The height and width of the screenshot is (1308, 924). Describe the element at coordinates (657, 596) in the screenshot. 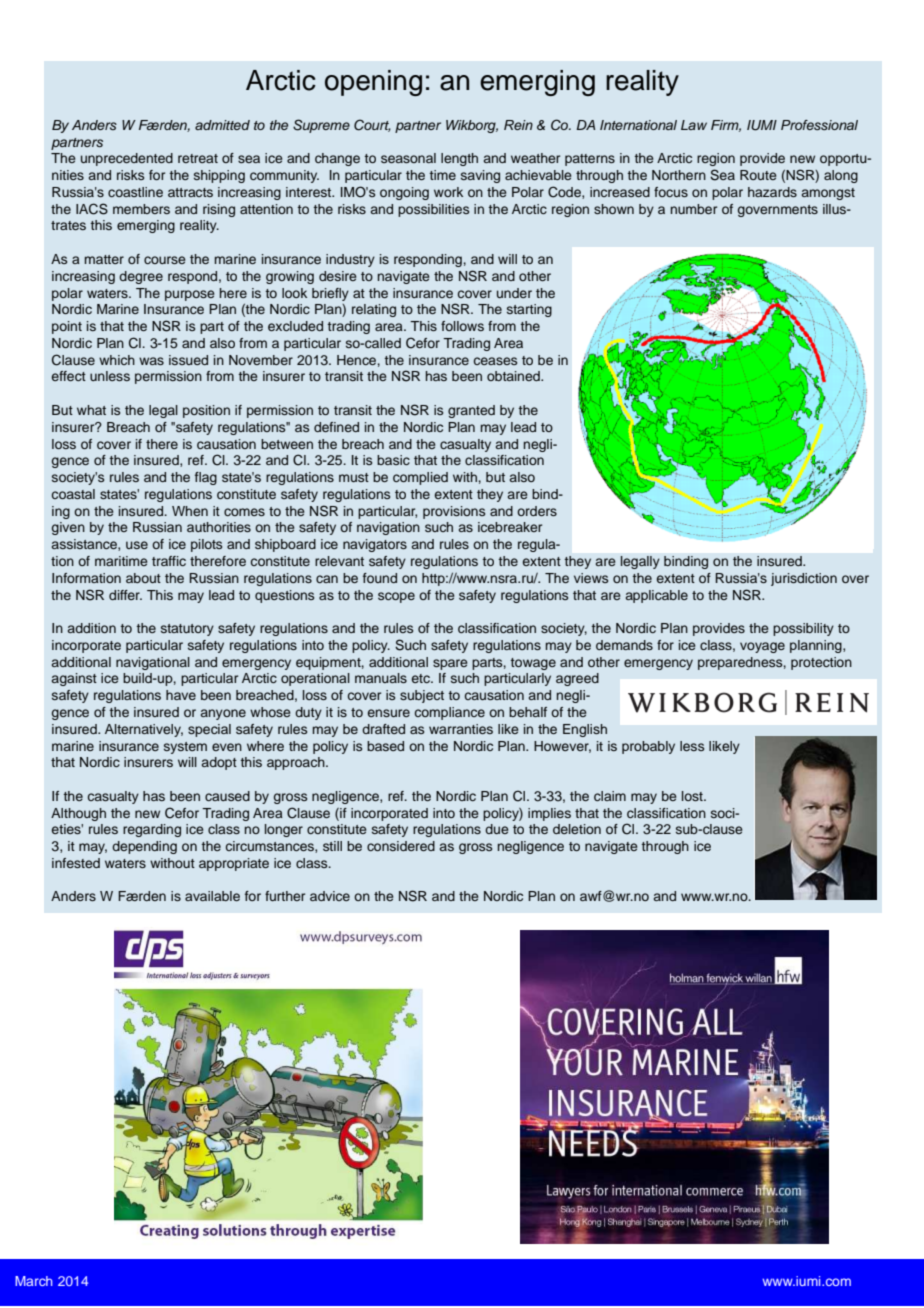

I see `applicable` at that location.
